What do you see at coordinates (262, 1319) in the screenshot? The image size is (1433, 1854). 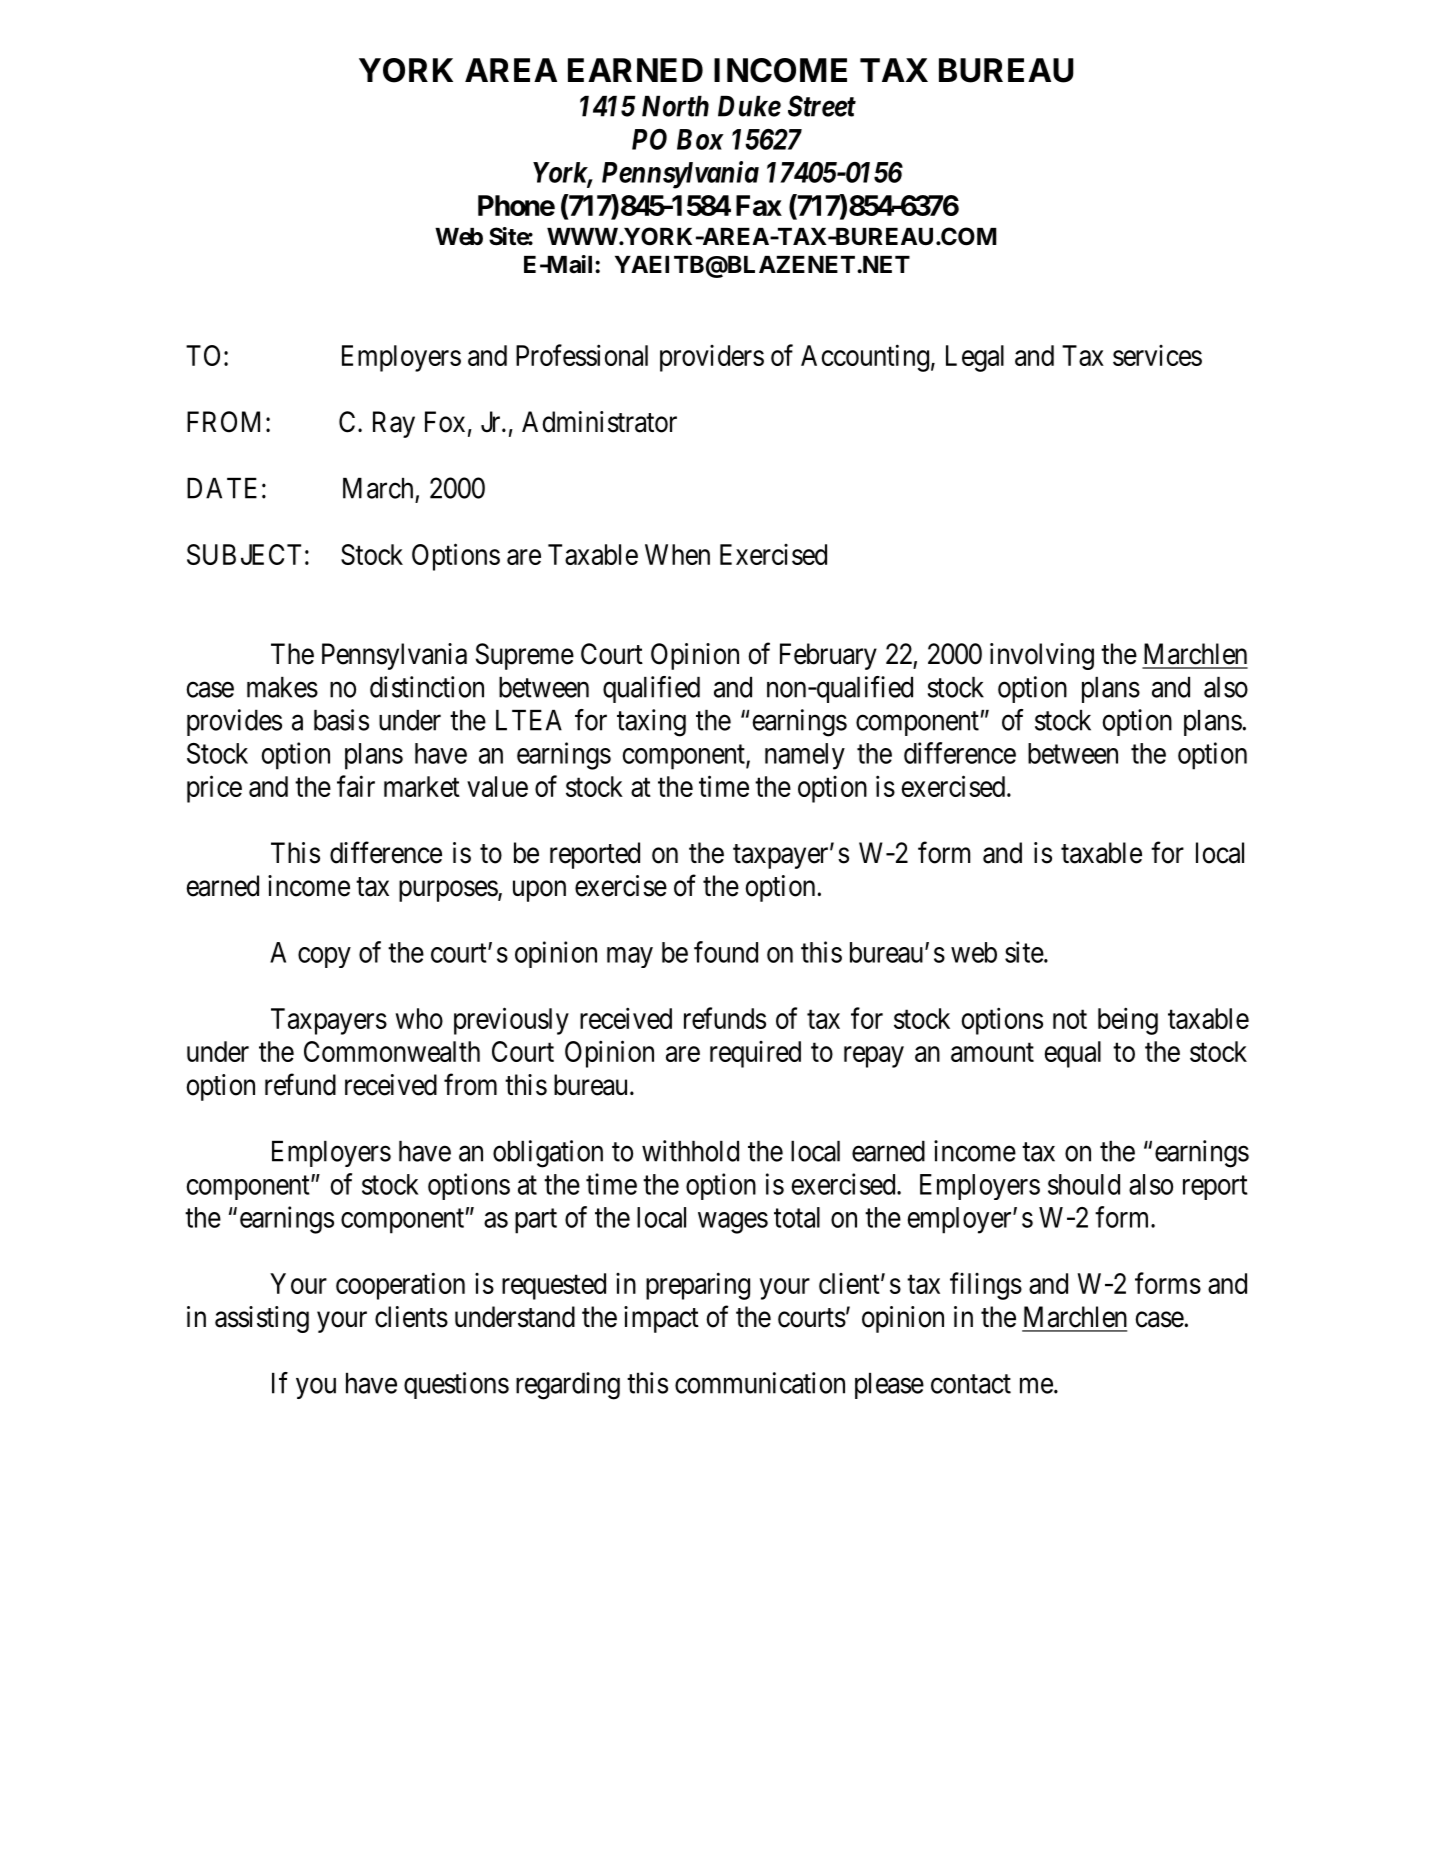 I see `assisting` at bounding box center [262, 1319].
